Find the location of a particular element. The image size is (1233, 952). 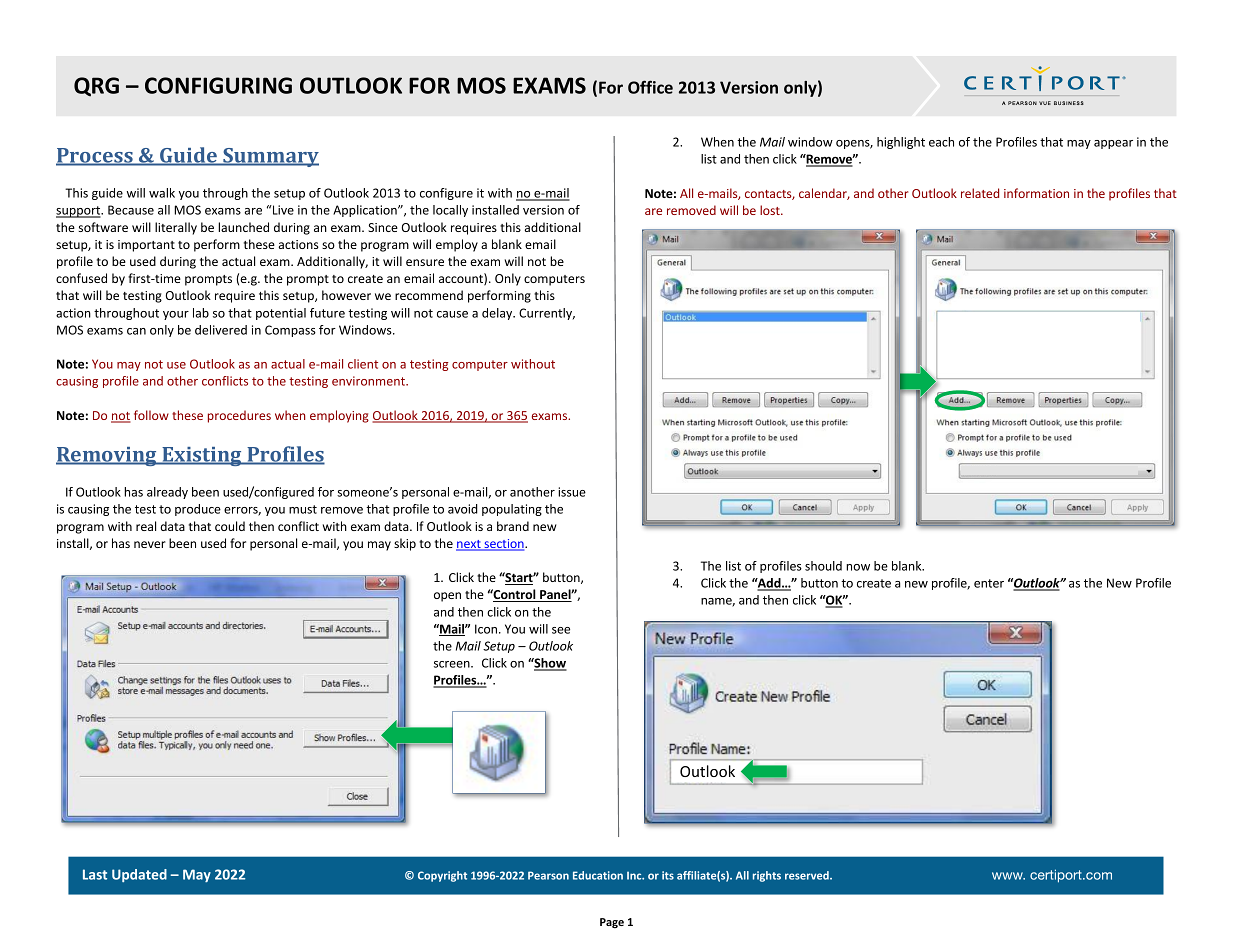

Office is located at coordinates (650, 87).
